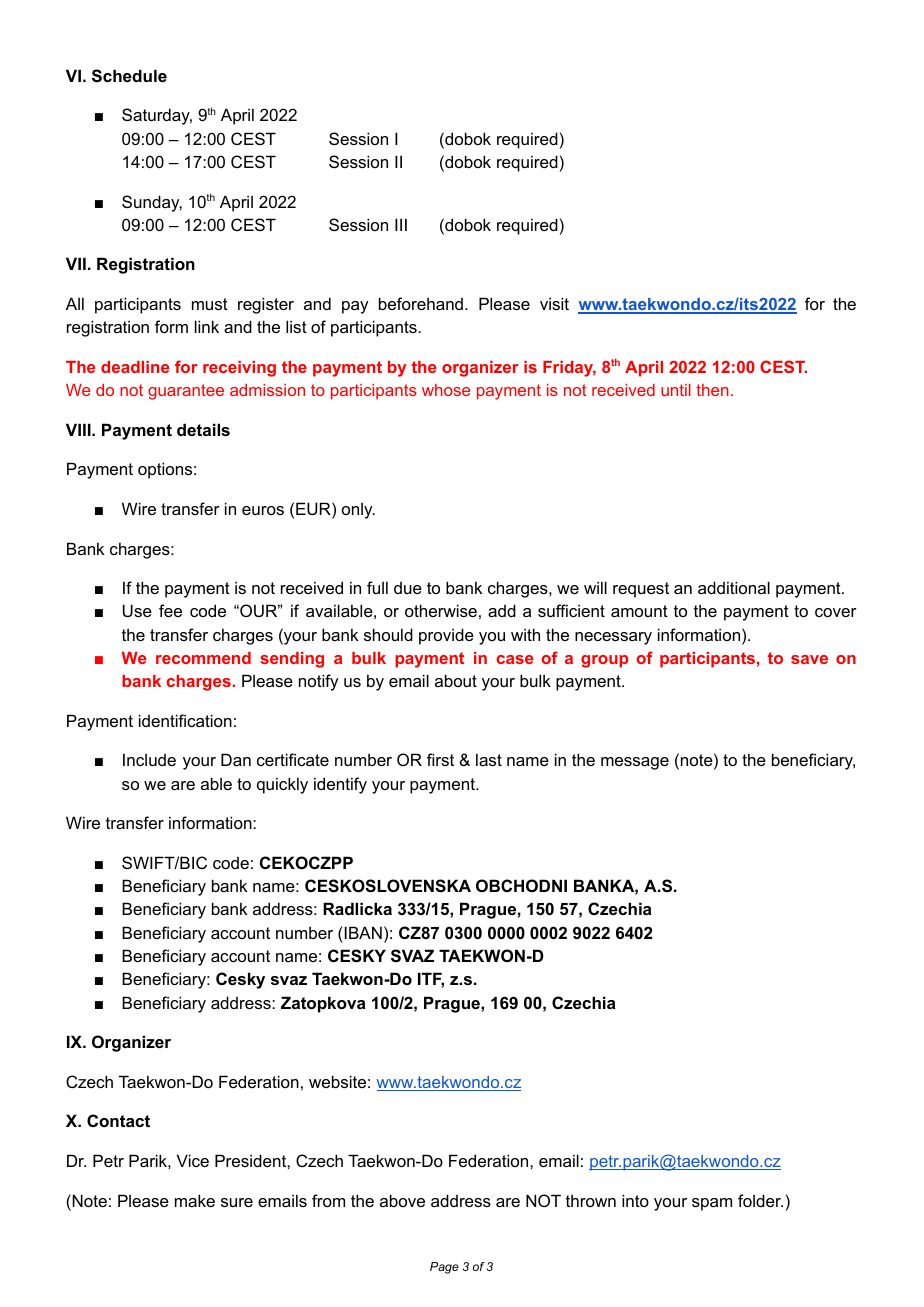  Describe the element at coordinates (129, 76) in the image. I see `Schedule` at that location.
